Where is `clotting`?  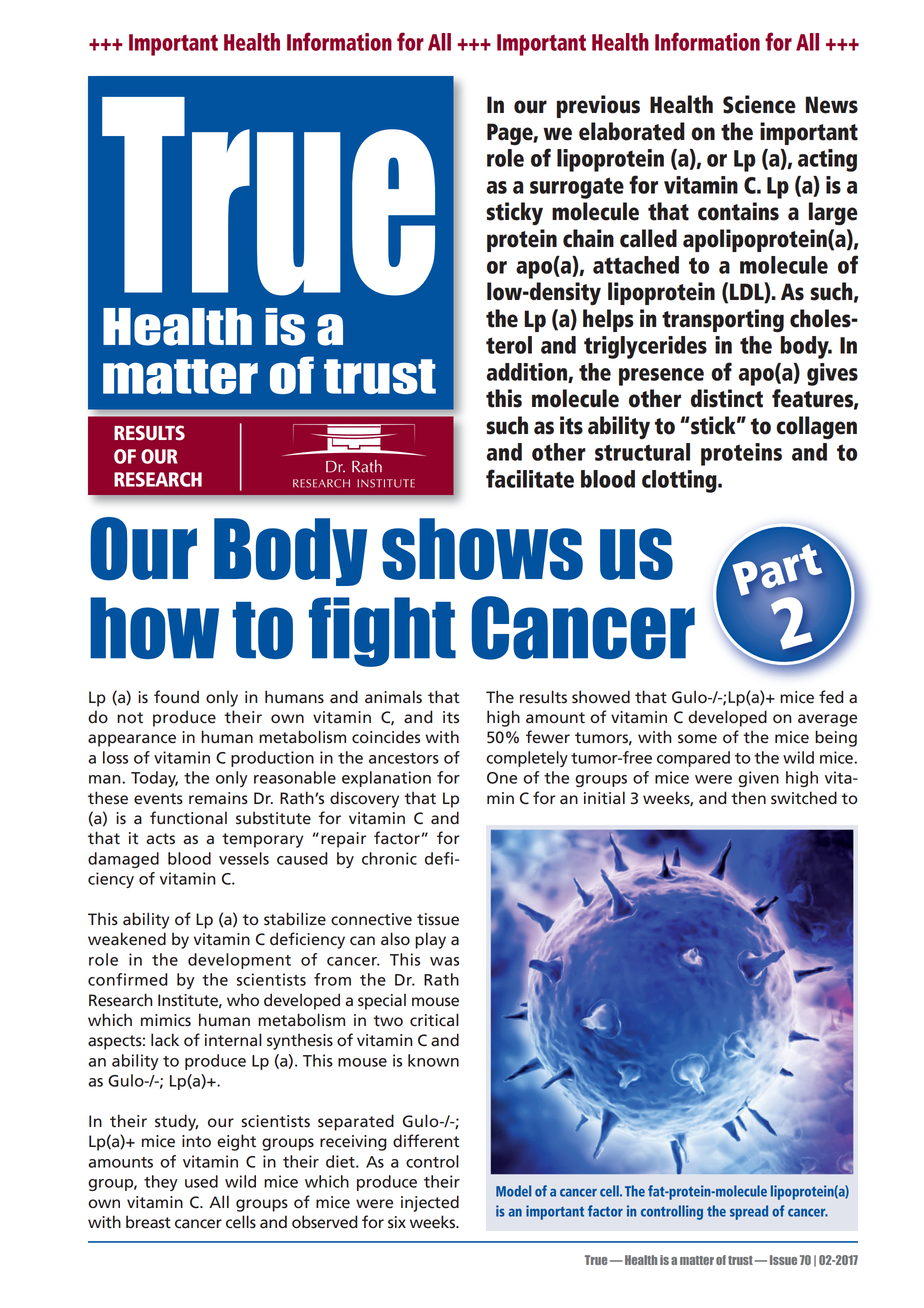
clotting is located at coordinates (680, 481).
